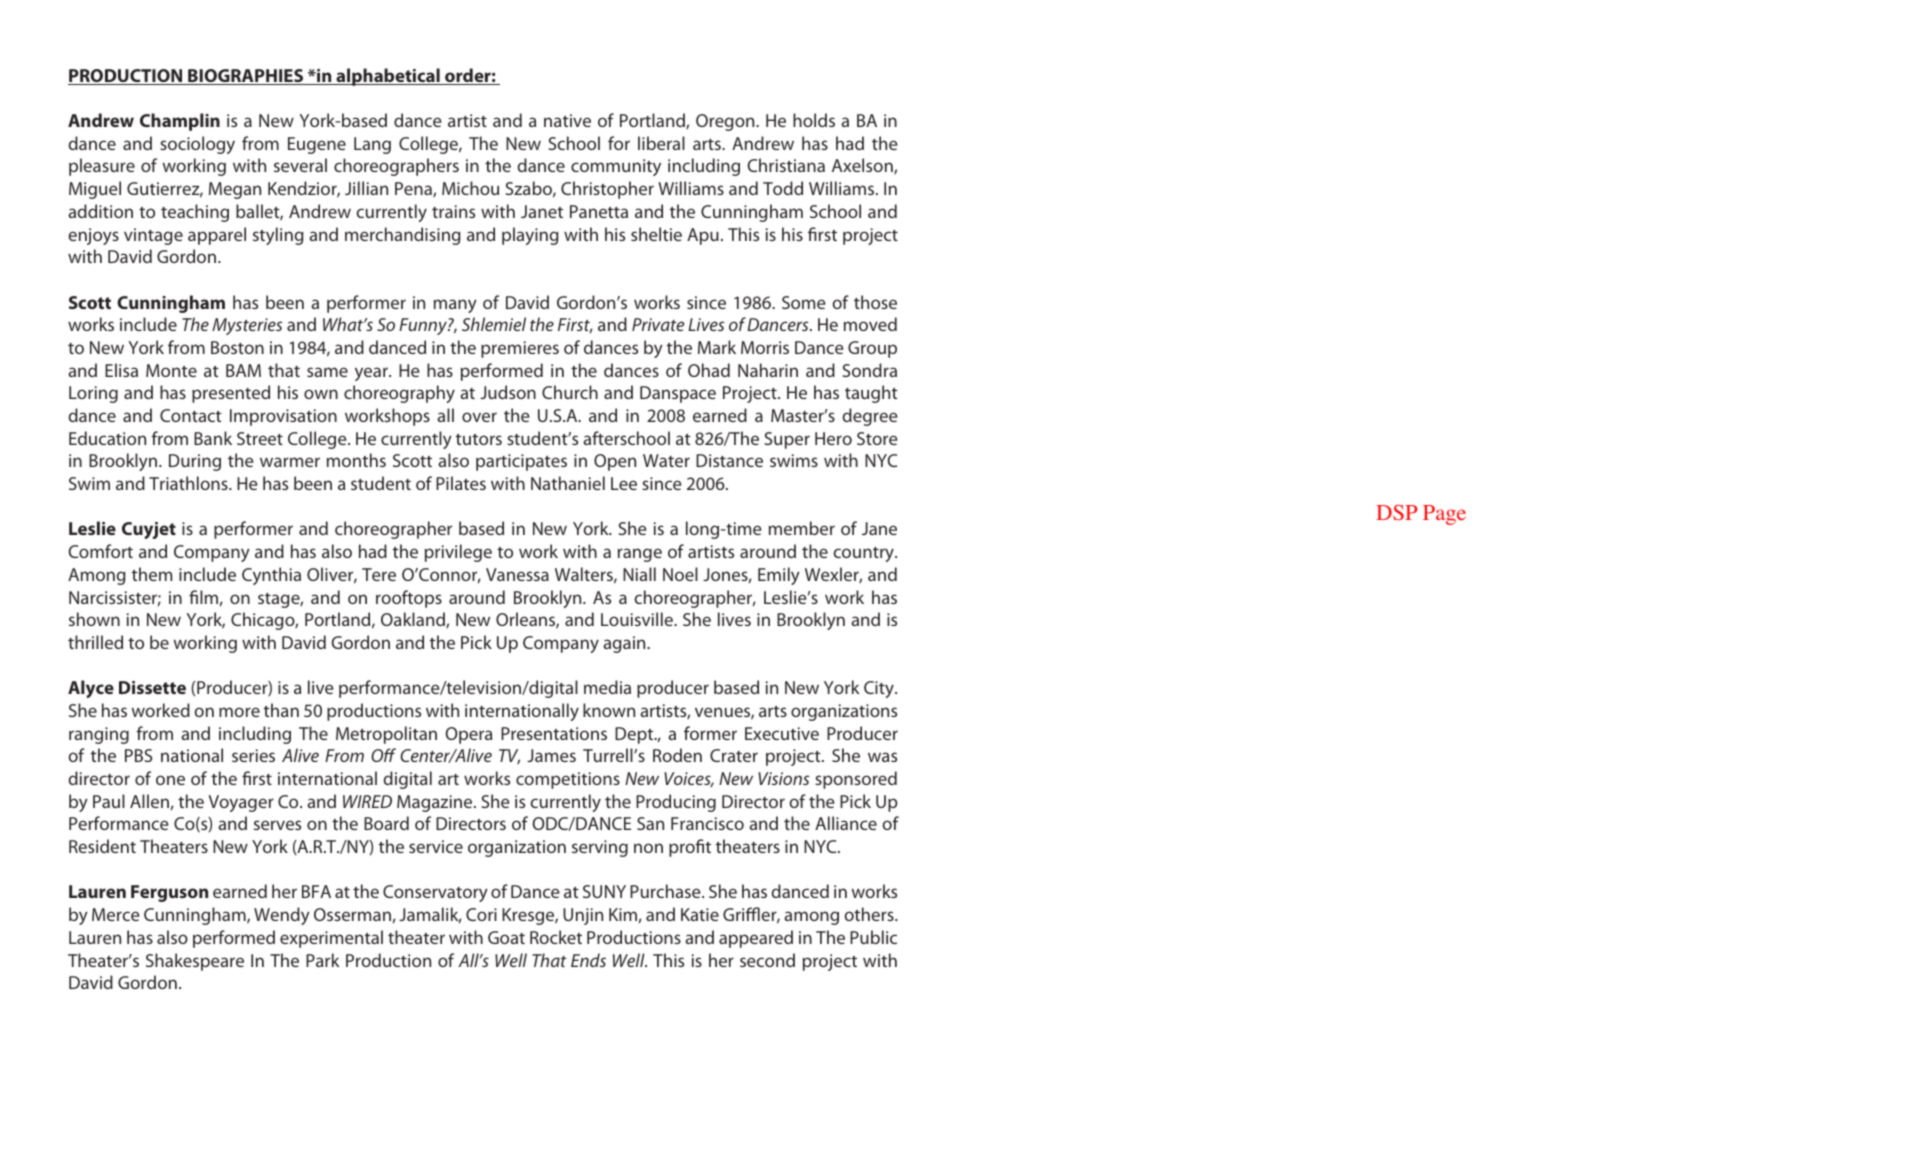 The width and height of the page is (1905, 1157). What do you see at coordinates (756, 939) in the page?
I see `appeared` at bounding box center [756, 939].
